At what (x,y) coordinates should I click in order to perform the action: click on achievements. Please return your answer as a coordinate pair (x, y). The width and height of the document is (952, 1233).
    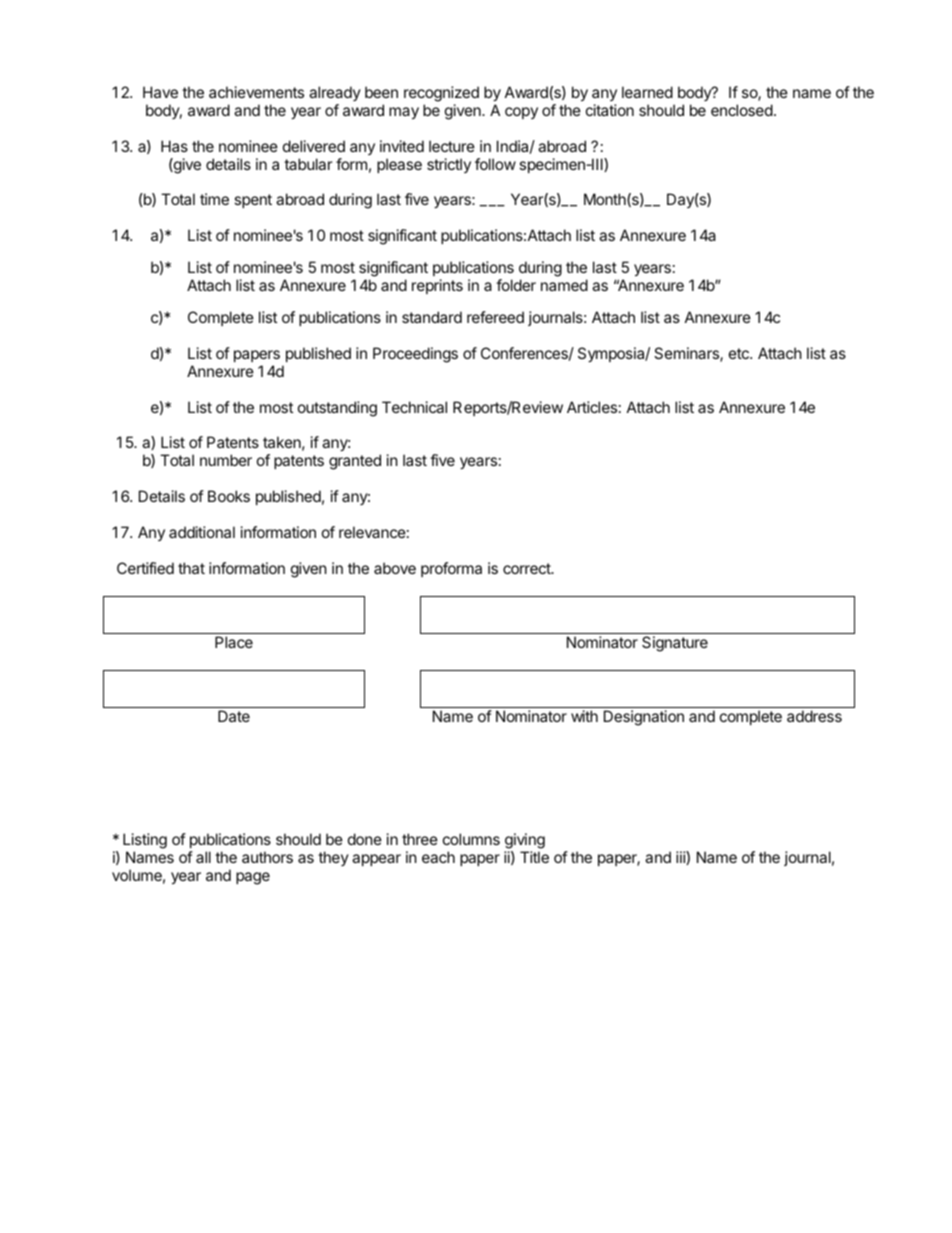
    Looking at the image, I should click on (256, 92).
